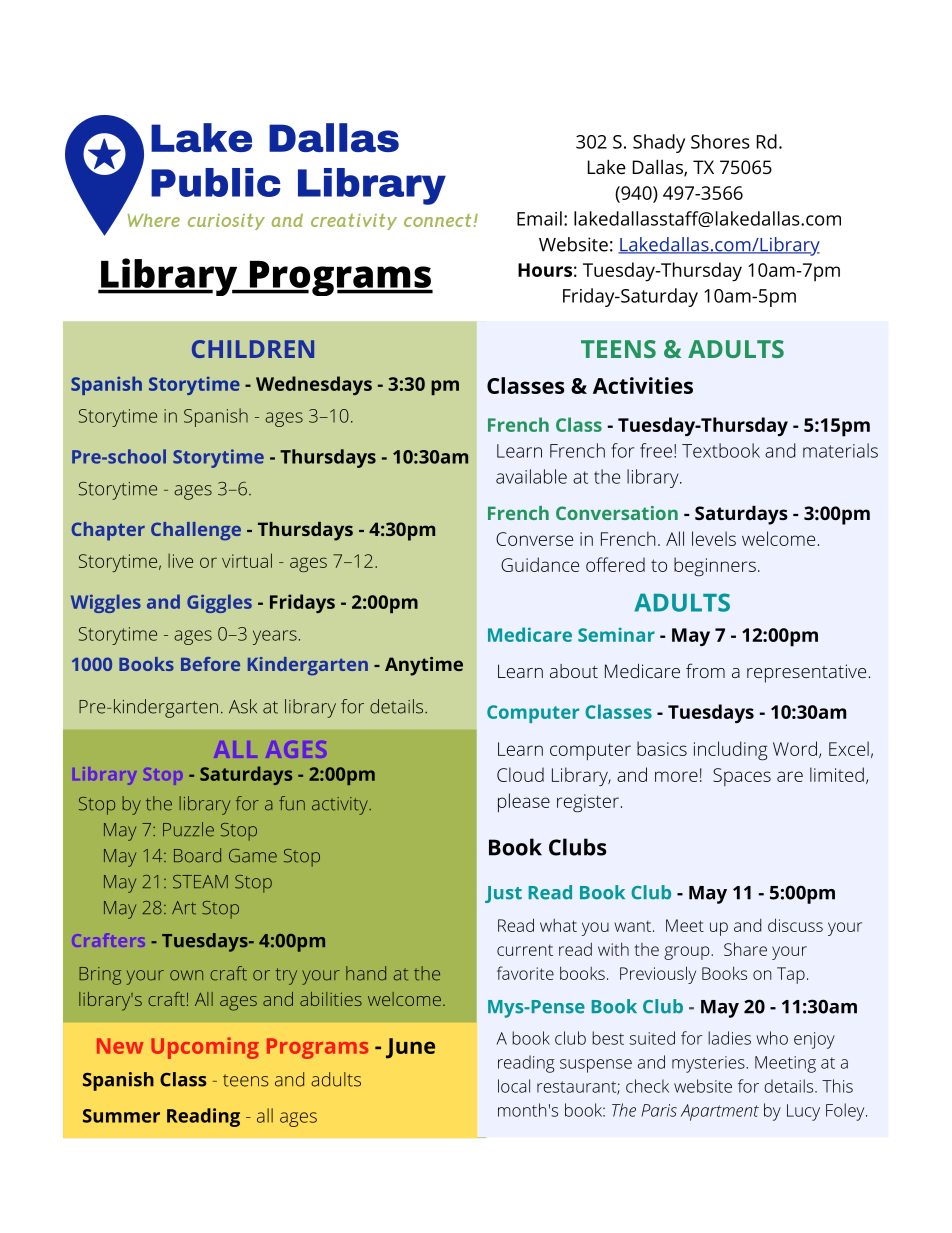  What do you see at coordinates (503, 894) in the screenshot?
I see `Just` at bounding box center [503, 894].
